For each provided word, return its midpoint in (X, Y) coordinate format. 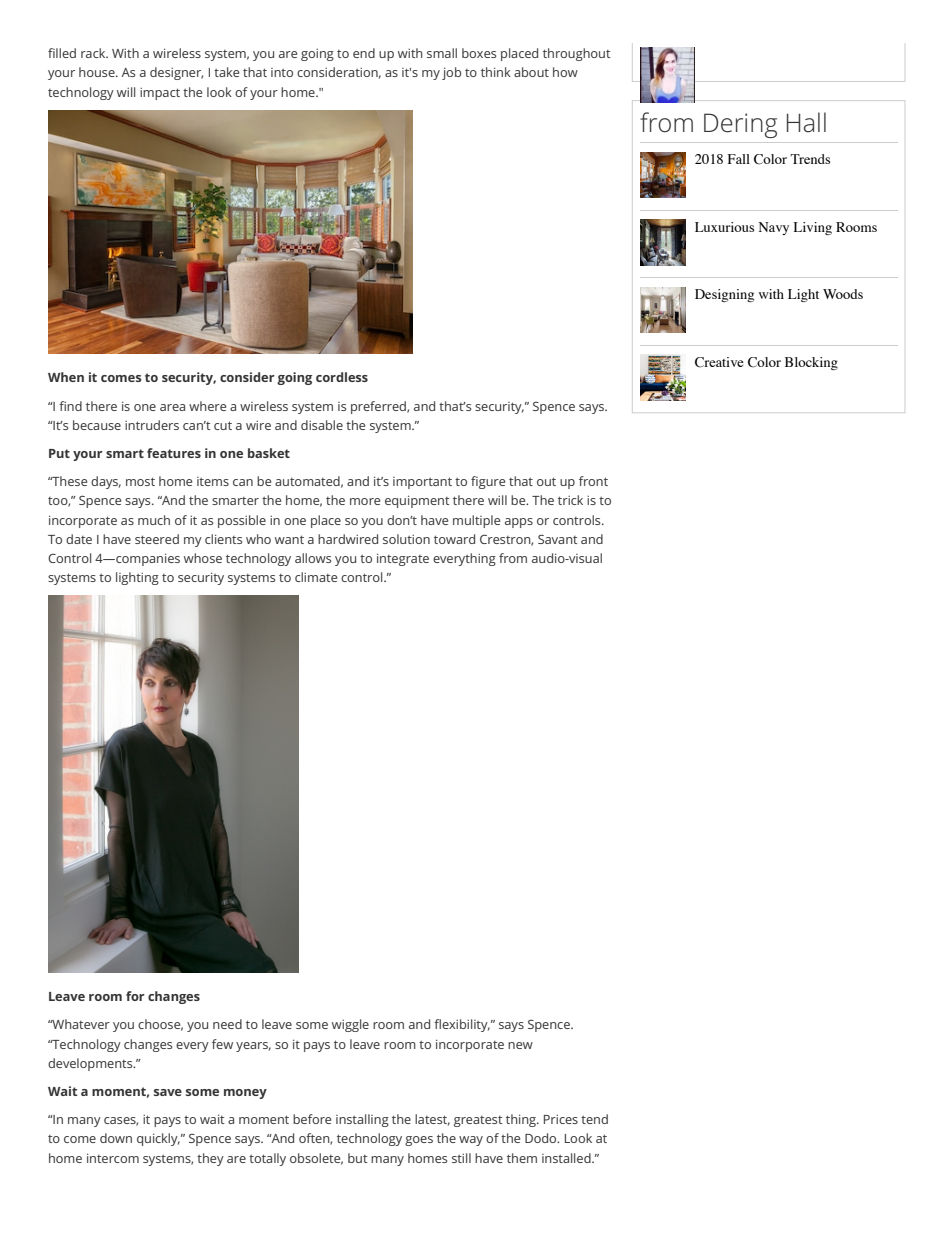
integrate (403, 559)
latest (432, 1120)
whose (203, 558)
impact (160, 94)
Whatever (80, 1024)
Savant (558, 539)
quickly (158, 1139)
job (451, 73)
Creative (719, 362)
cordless (342, 377)
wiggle (350, 1025)
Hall (806, 122)
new (520, 1045)
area (172, 407)
